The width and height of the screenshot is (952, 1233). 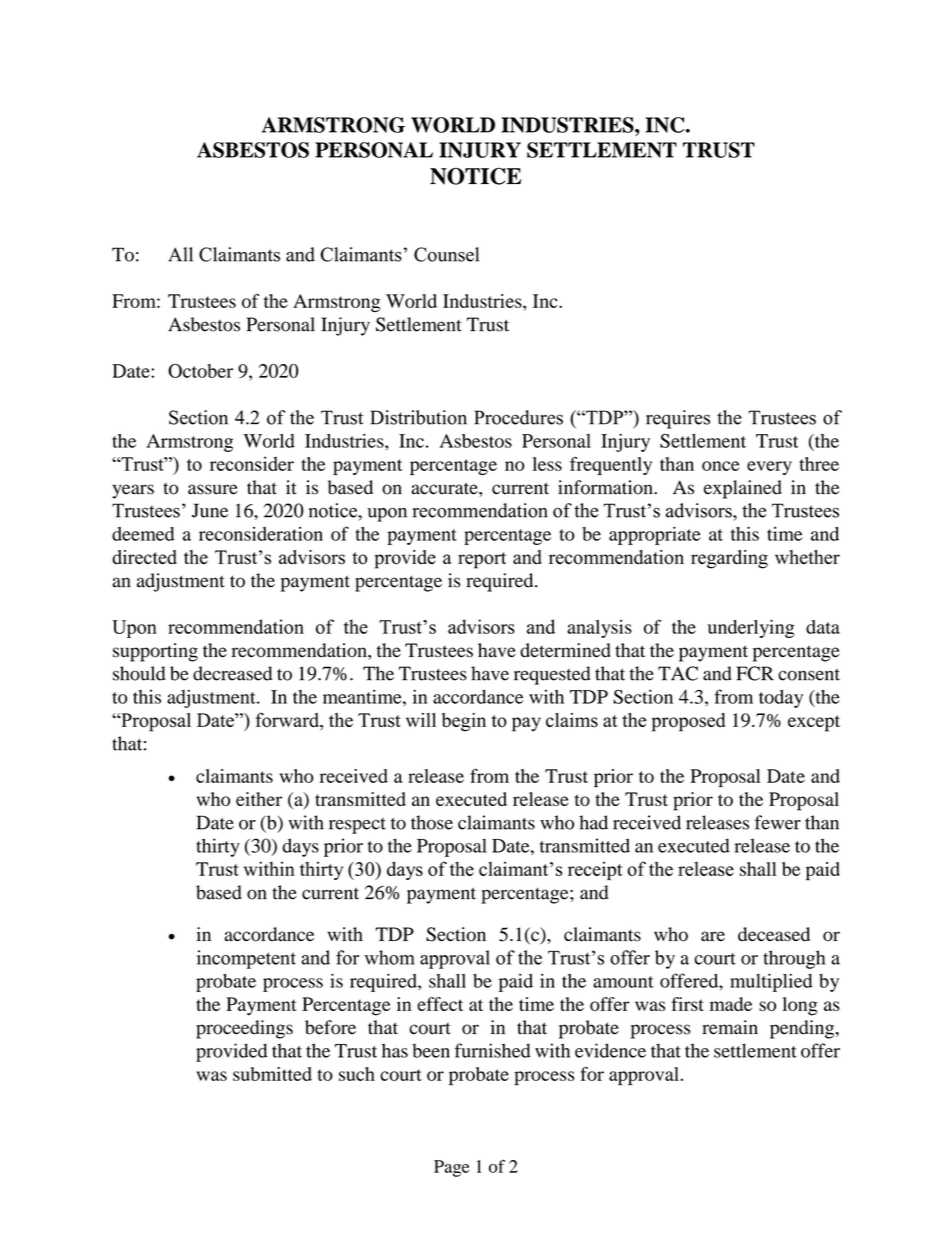 I want to click on begin, so click(x=464, y=722).
